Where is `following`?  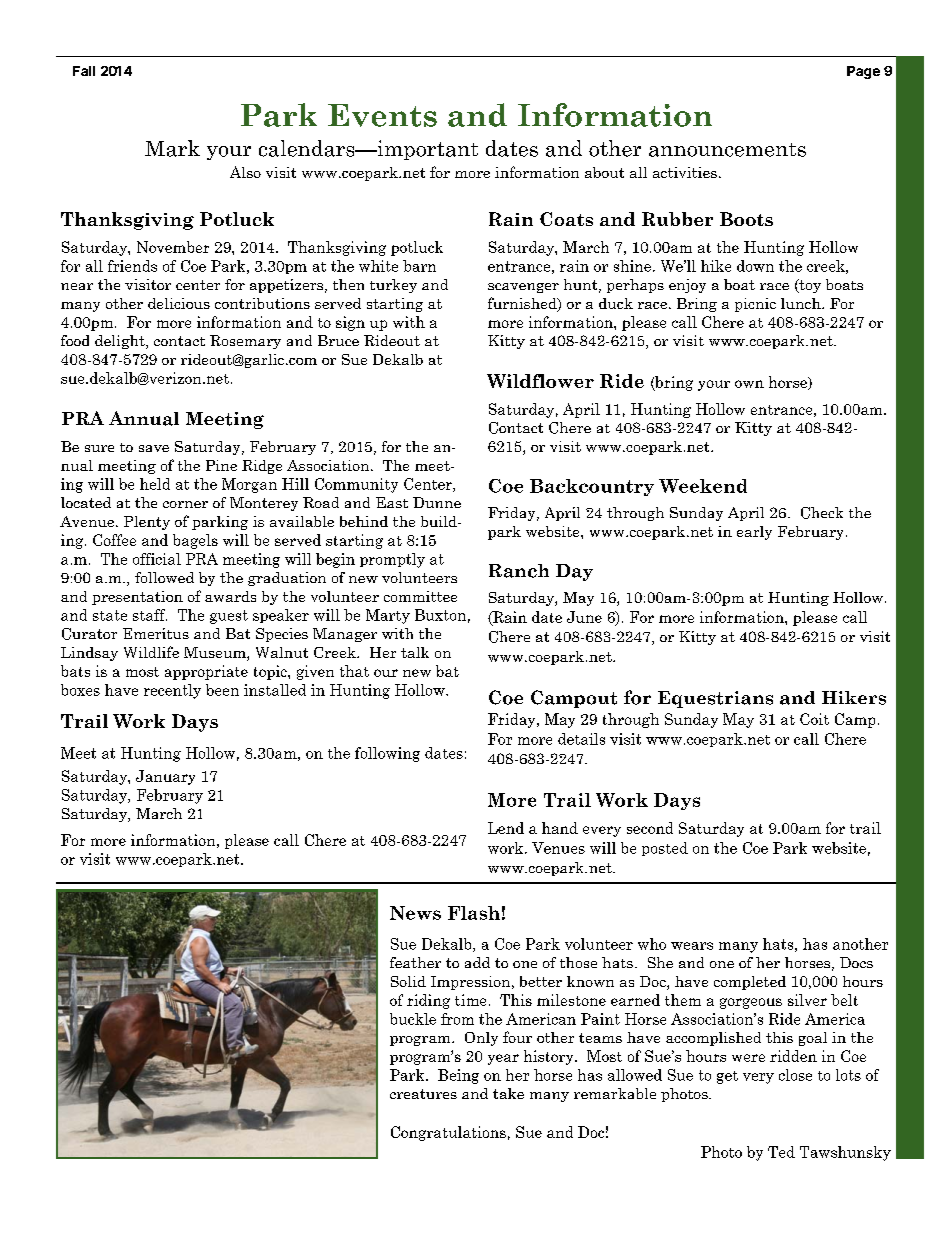
following is located at coordinates (387, 754).
